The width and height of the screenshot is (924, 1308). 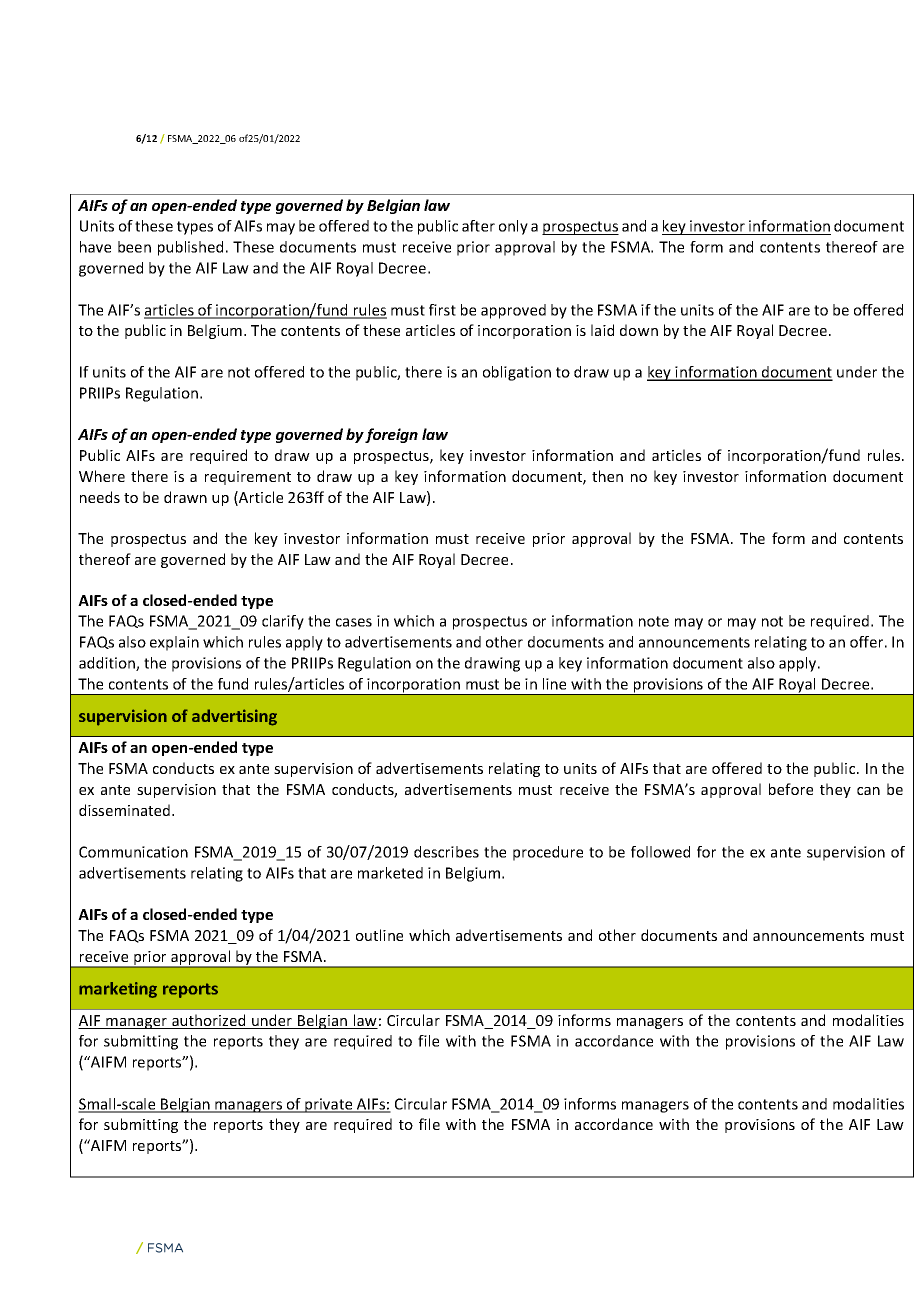 What do you see at coordinates (190, 248) in the screenshot?
I see `published` at bounding box center [190, 248].
